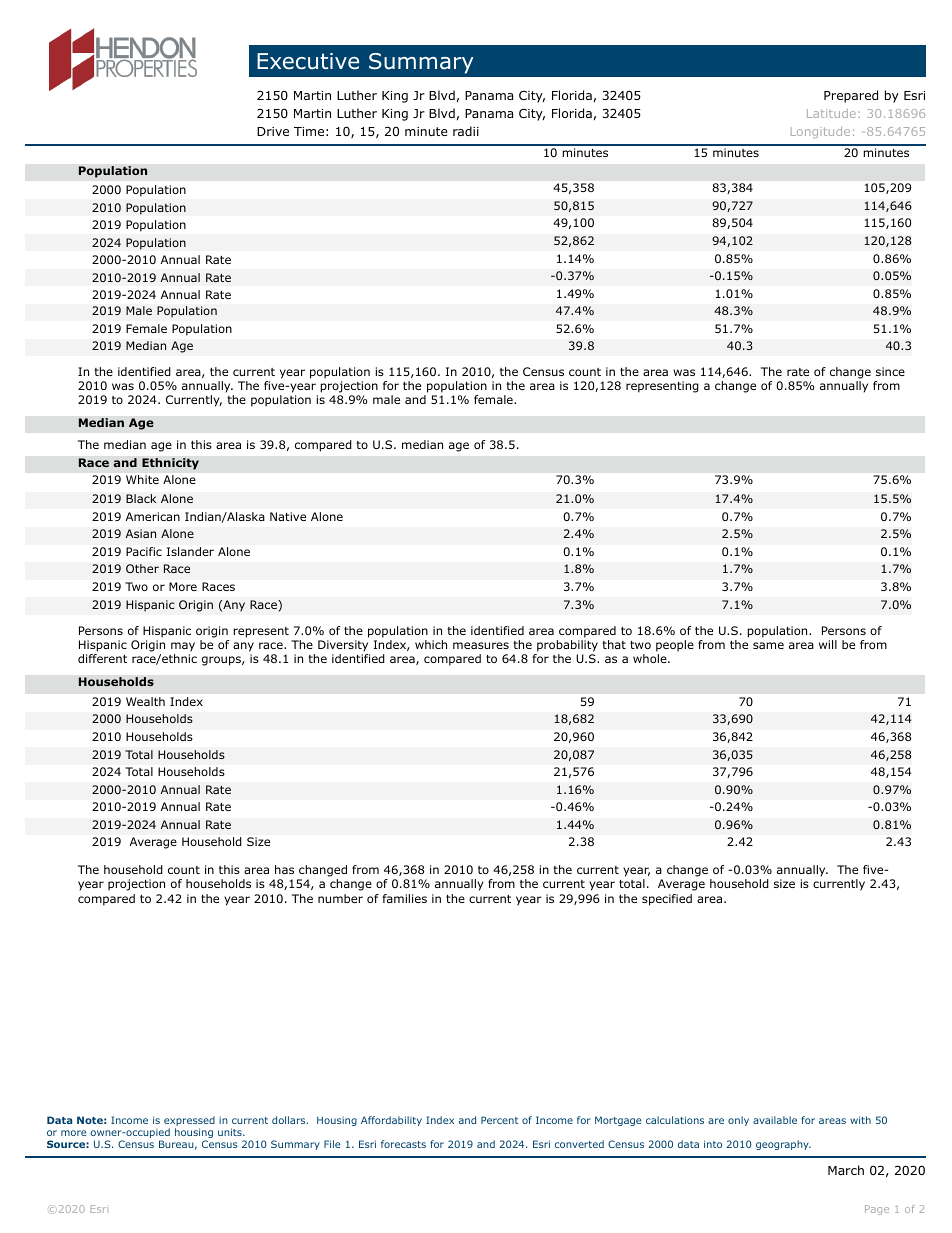  Describe the element at coordinates (831, 113) in the screenshot. I see `Latitude` at that location.
